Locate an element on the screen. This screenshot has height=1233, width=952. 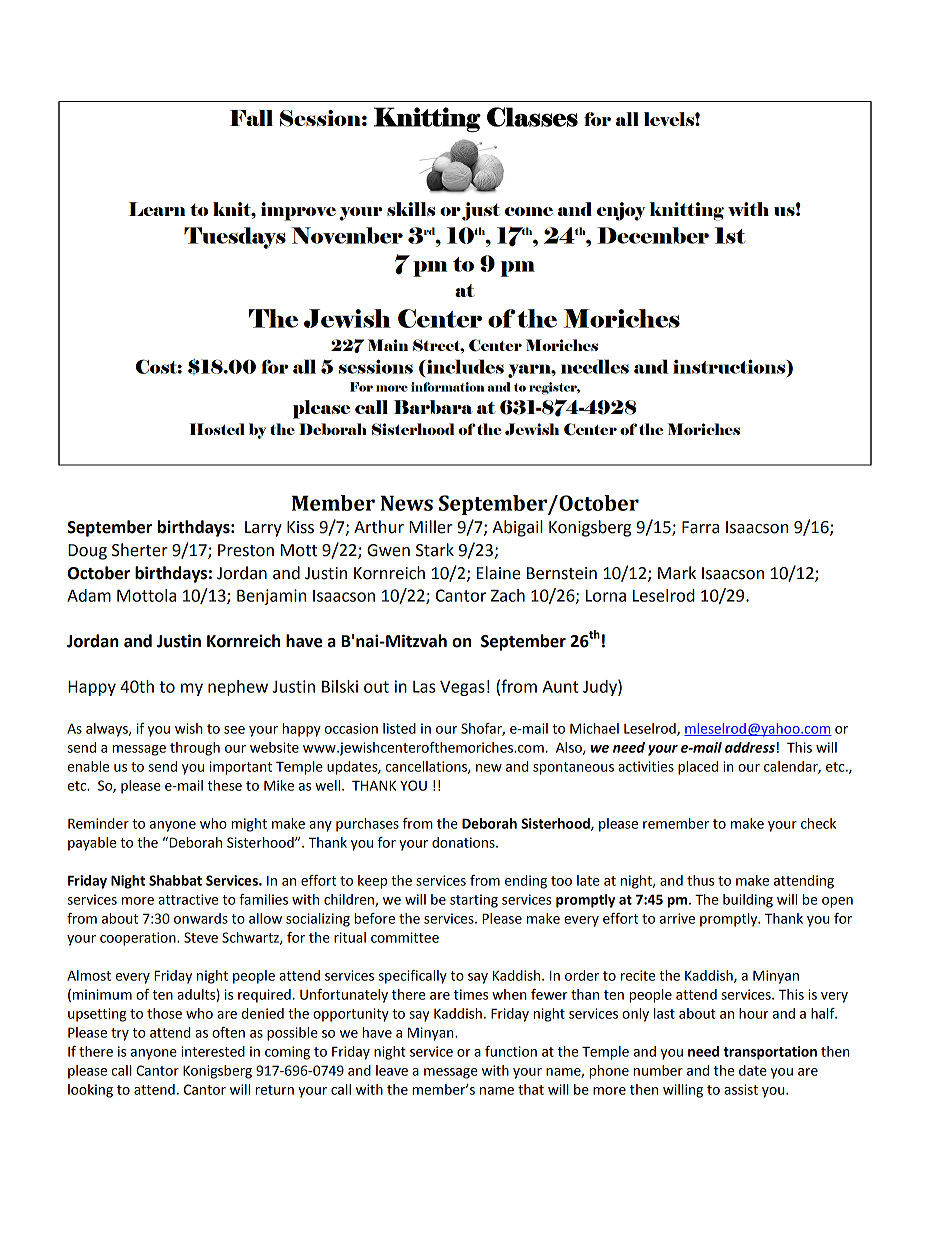
function is located at coordinates (511, 1051).
